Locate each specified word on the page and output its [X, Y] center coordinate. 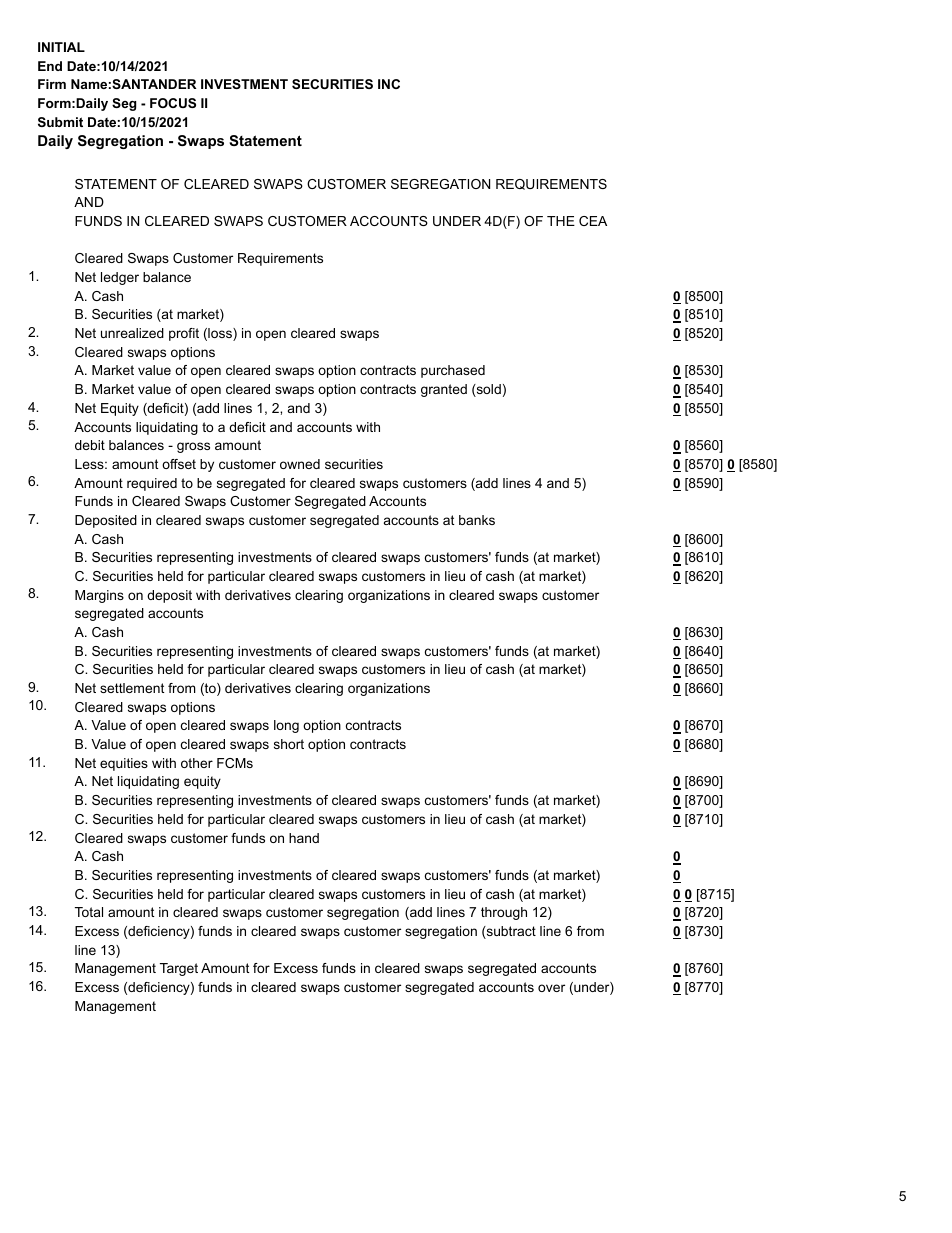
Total [89, 912]
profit [184, 334]
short [289, 744]
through [504, 913]
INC [389, 84]
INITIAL [61, 47]
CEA [593, 221]
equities [124, 764]
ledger [120, 278]
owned [300, 464]
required [152, 484]
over [551, 988]
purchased [453, 371]
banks [477, 520]
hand [304, 838]
